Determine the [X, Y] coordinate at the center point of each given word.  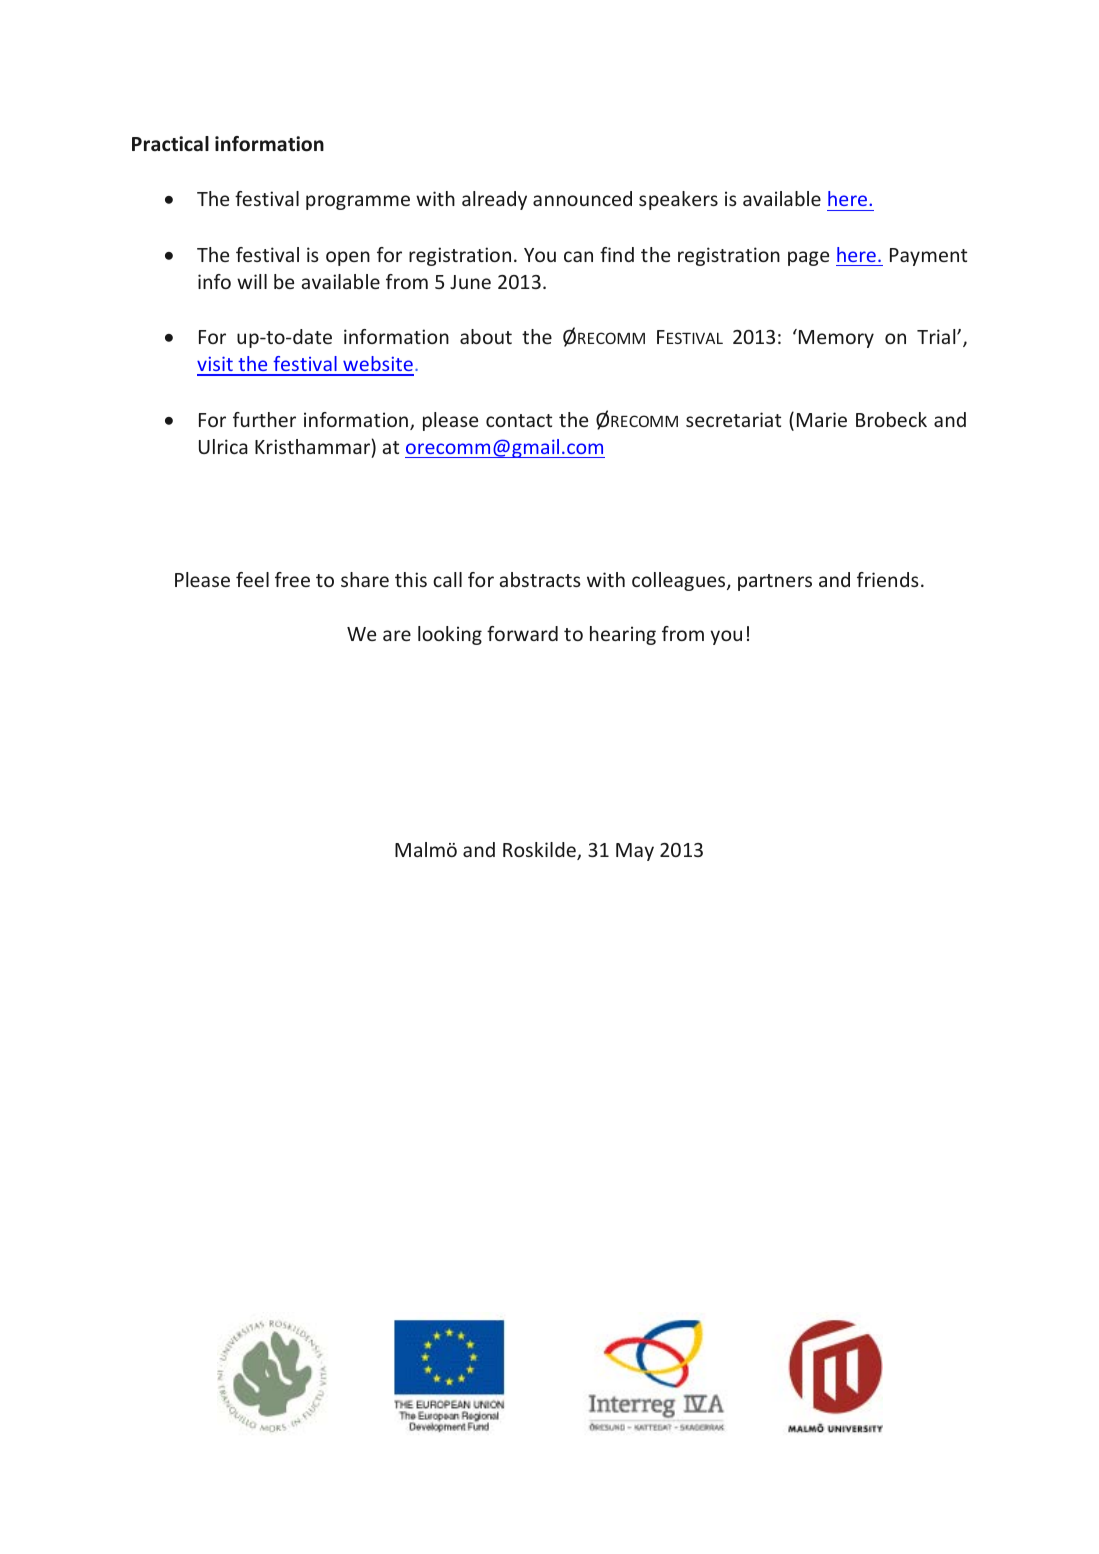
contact [519, 420]
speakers [678, 200]
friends [888, 579]
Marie [822, 419]
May [635, 852]
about [486, 336]
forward [522, 633]
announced [582, 198]
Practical [170, 144]
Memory [836, 339]
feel [252, 579]
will [252, 281]
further [264, 419]
